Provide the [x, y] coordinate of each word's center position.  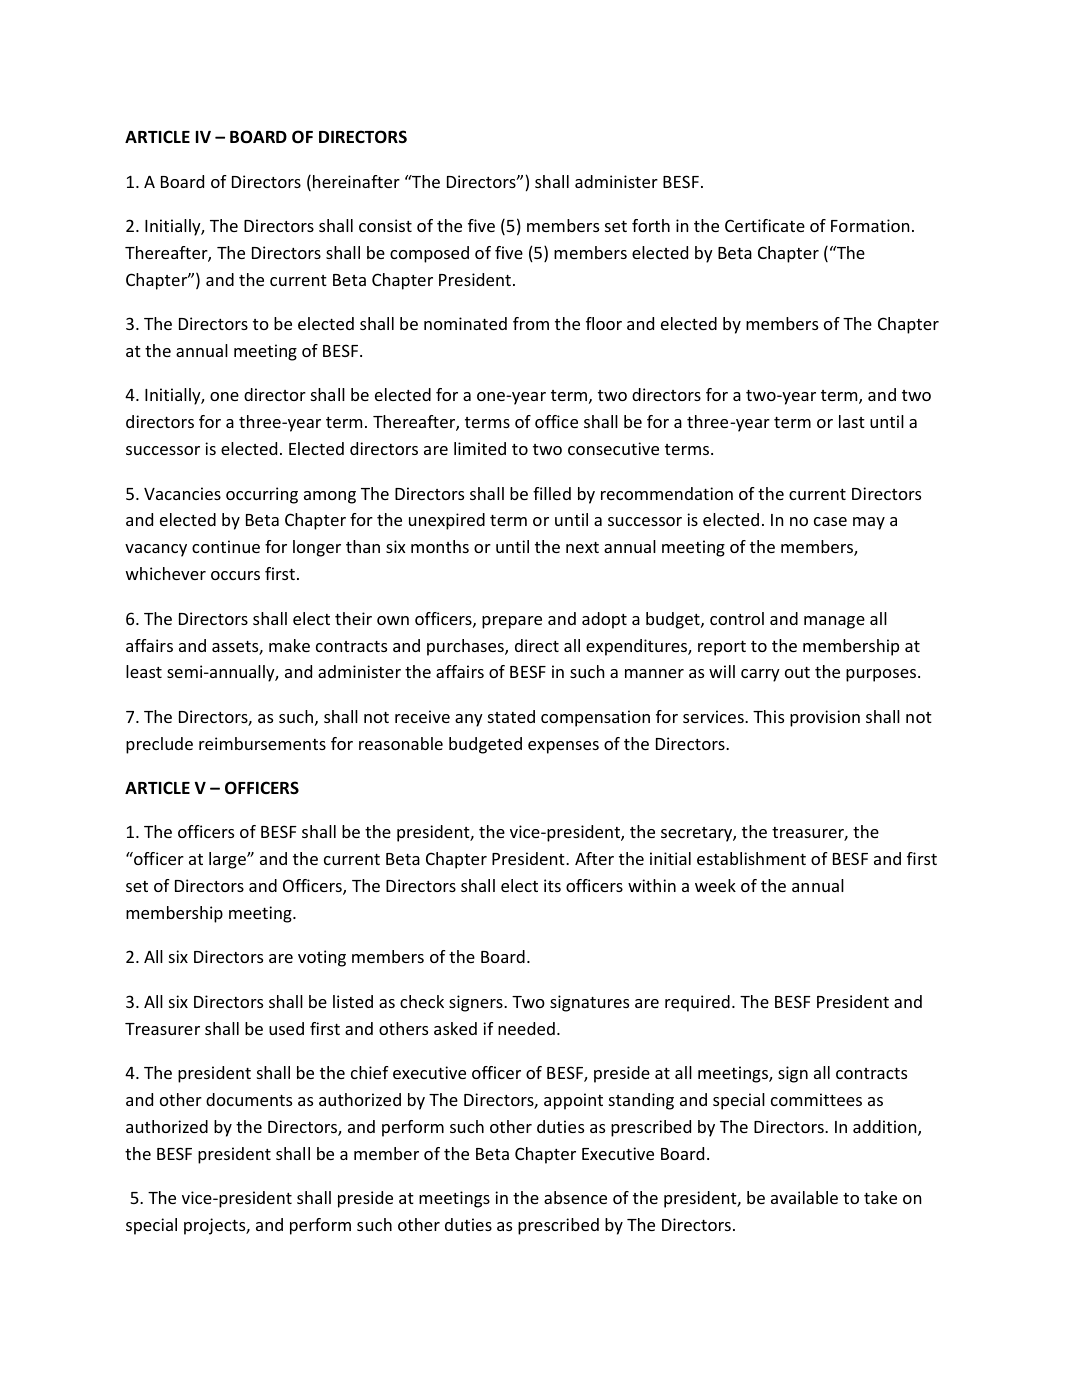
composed [429, 254]
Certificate [765, 225]
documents [249, 1099]
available [804, 1197]
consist [385, 225]
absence [575, 1197]
